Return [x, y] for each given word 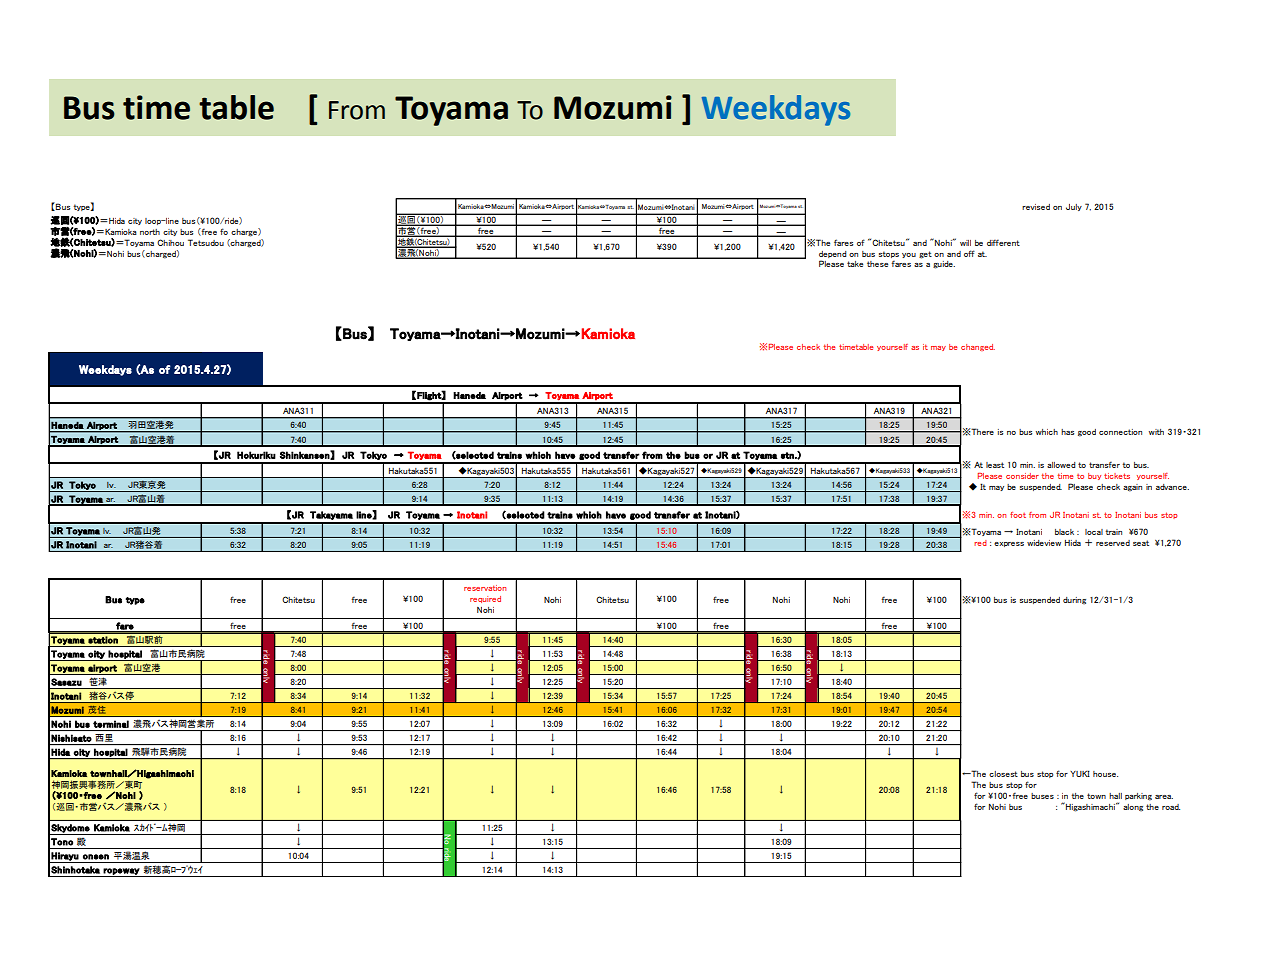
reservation [485, 588]
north [150, 232]
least [995, 465]
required [485, 599]
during [1074, 601]
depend [833, 254]
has [1067, 432]
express [1009, 544]
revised [1036, 207]
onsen [96, 857]
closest [1003, 774]
